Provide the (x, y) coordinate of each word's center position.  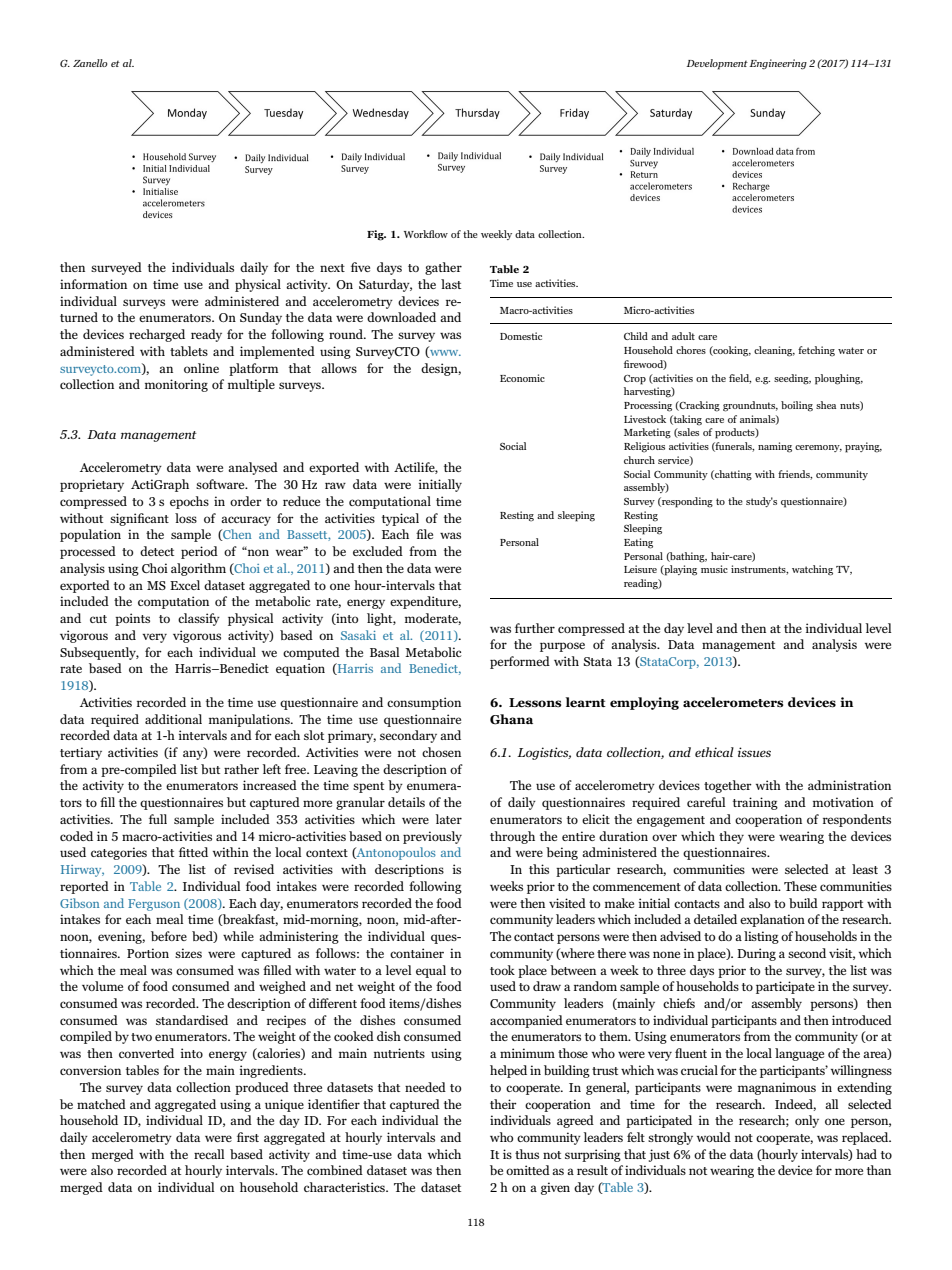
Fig (376, 235)
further (535, 628)
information (93, 284)
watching (812, 570)
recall (209, 1154)
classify (199, 619)
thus (527, 1154)
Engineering (778, 64)
